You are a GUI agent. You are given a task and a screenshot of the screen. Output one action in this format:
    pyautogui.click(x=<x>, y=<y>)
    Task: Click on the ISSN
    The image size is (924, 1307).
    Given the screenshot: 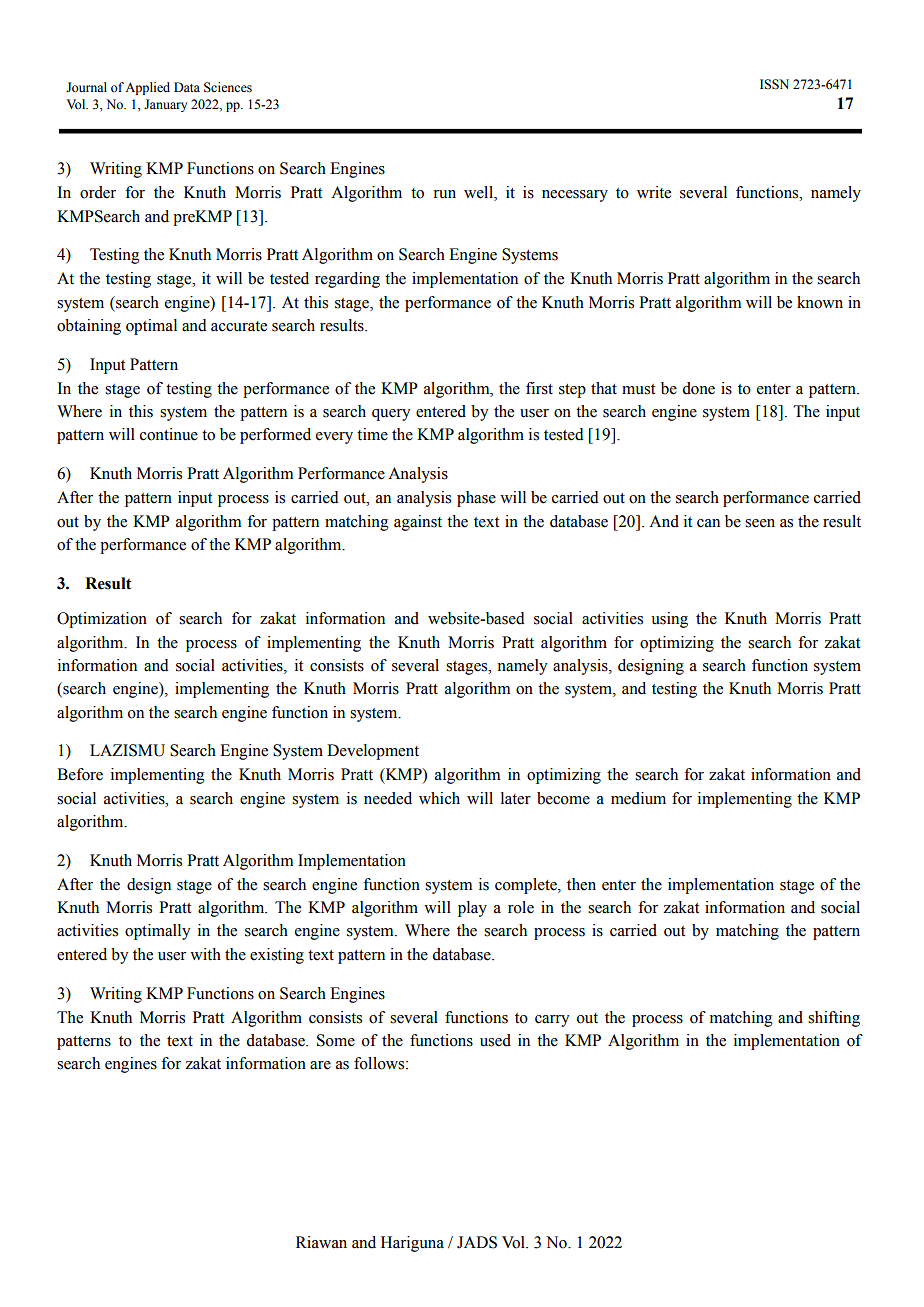 What is the action you would take?
    pyautogui.click(x=774, y=84)
